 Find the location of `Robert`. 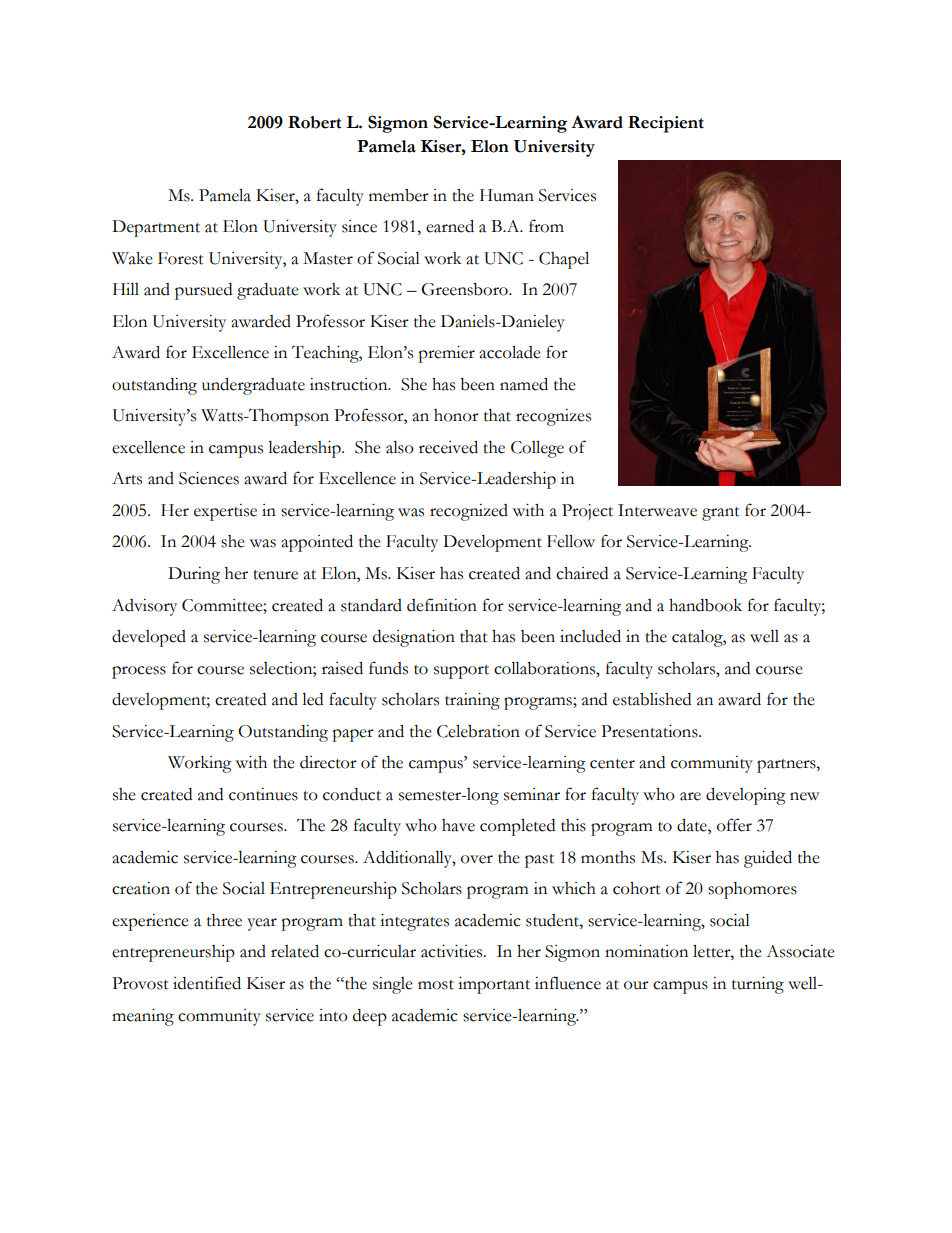

Robert is located at coordinates (314, 122).
